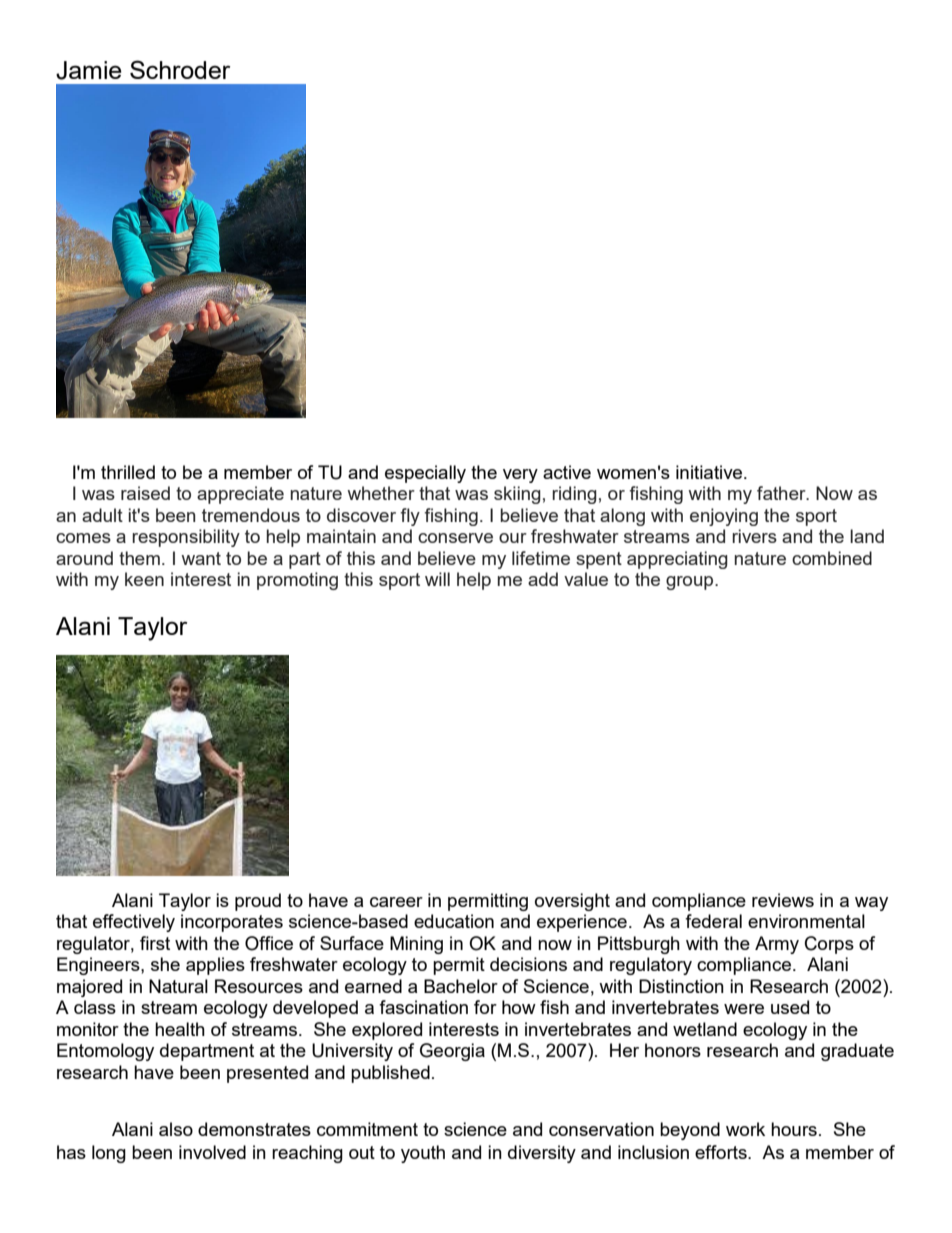  Describe the element at coordinates (437, 579) in the image. I see `will` at that location.
